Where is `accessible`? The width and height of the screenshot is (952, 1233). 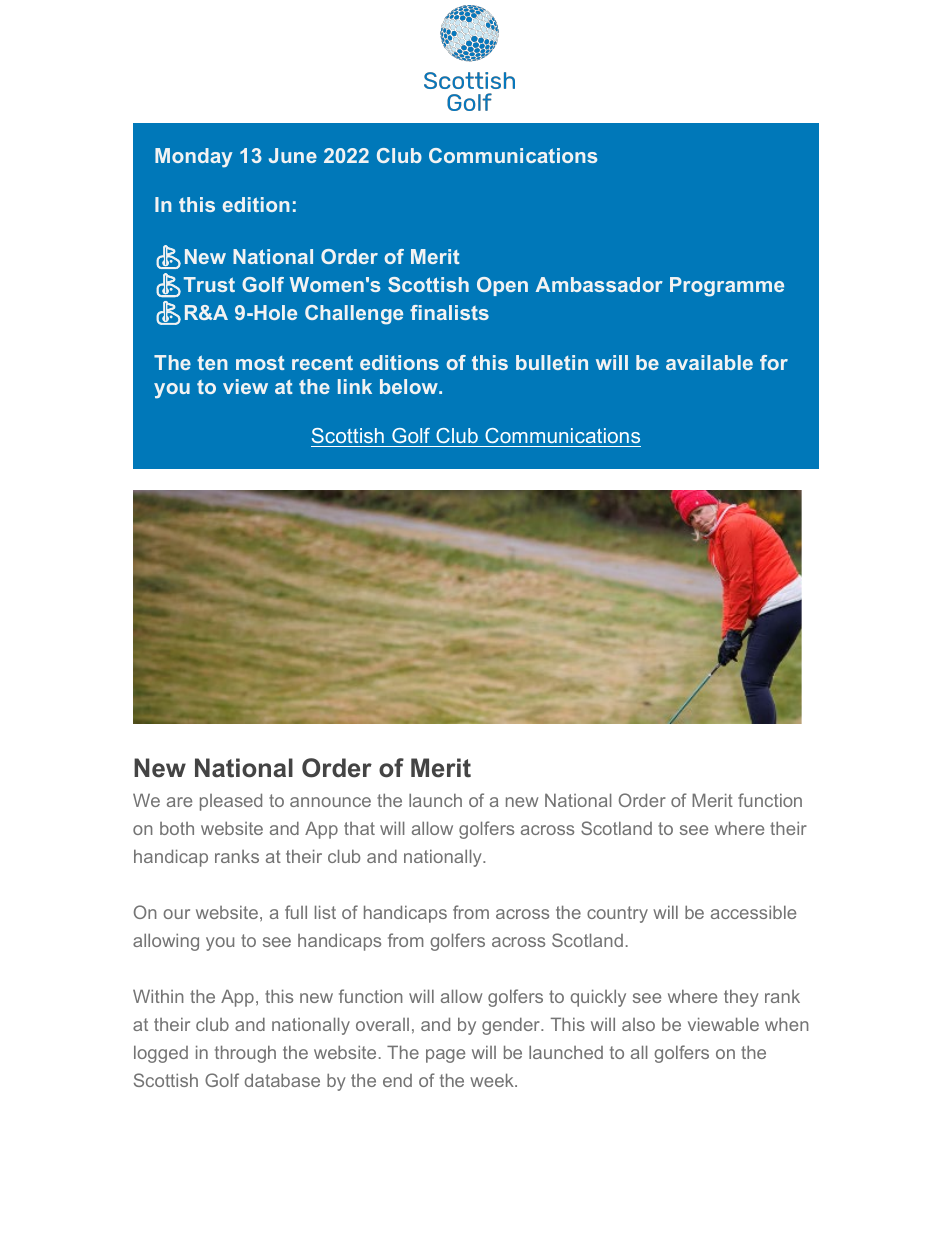
accessible is located at coordinates (753, 912).
